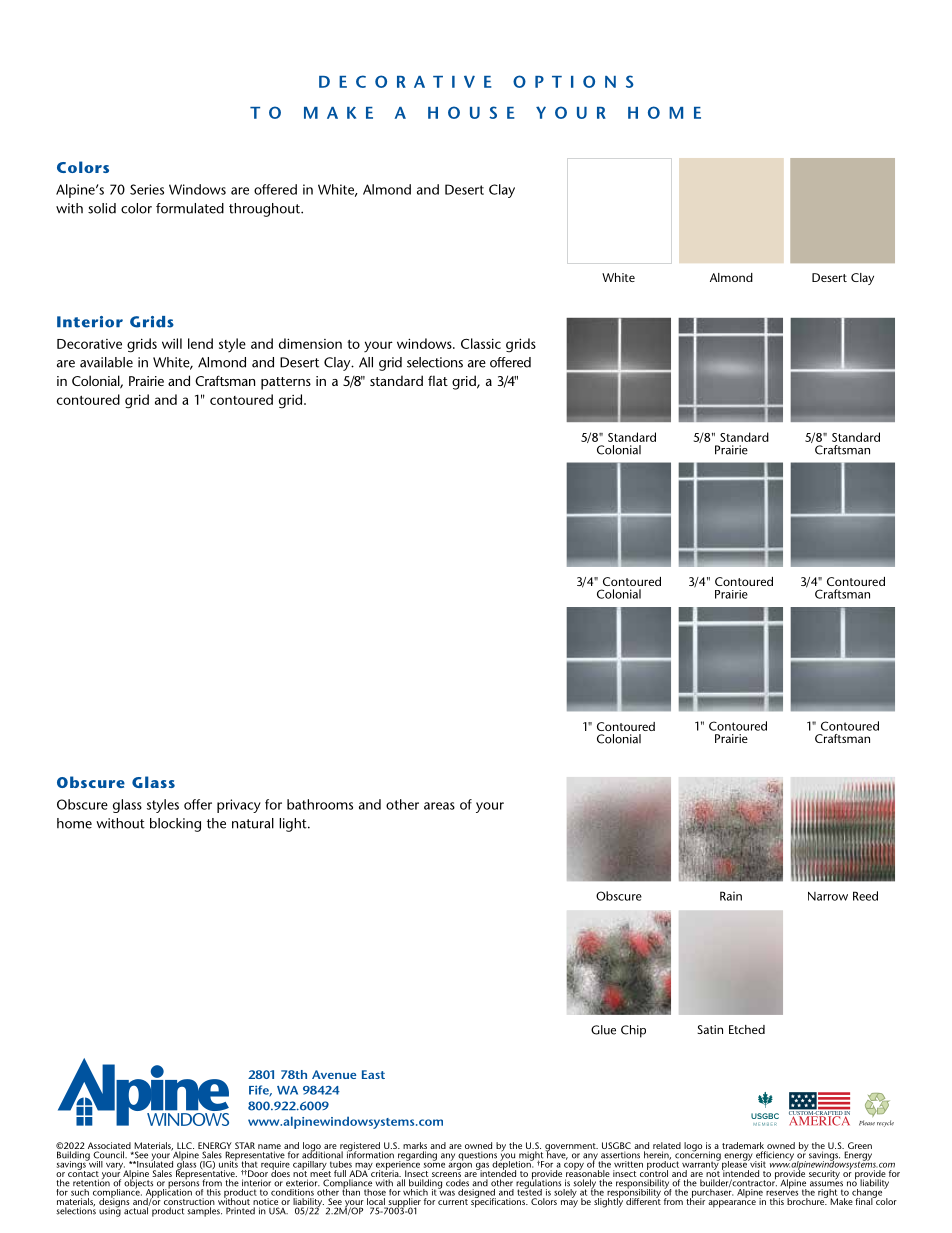  What do you see at coordinates (439, 806) in the screenshot?
I see `areas` at bounding box center [439, 806].
